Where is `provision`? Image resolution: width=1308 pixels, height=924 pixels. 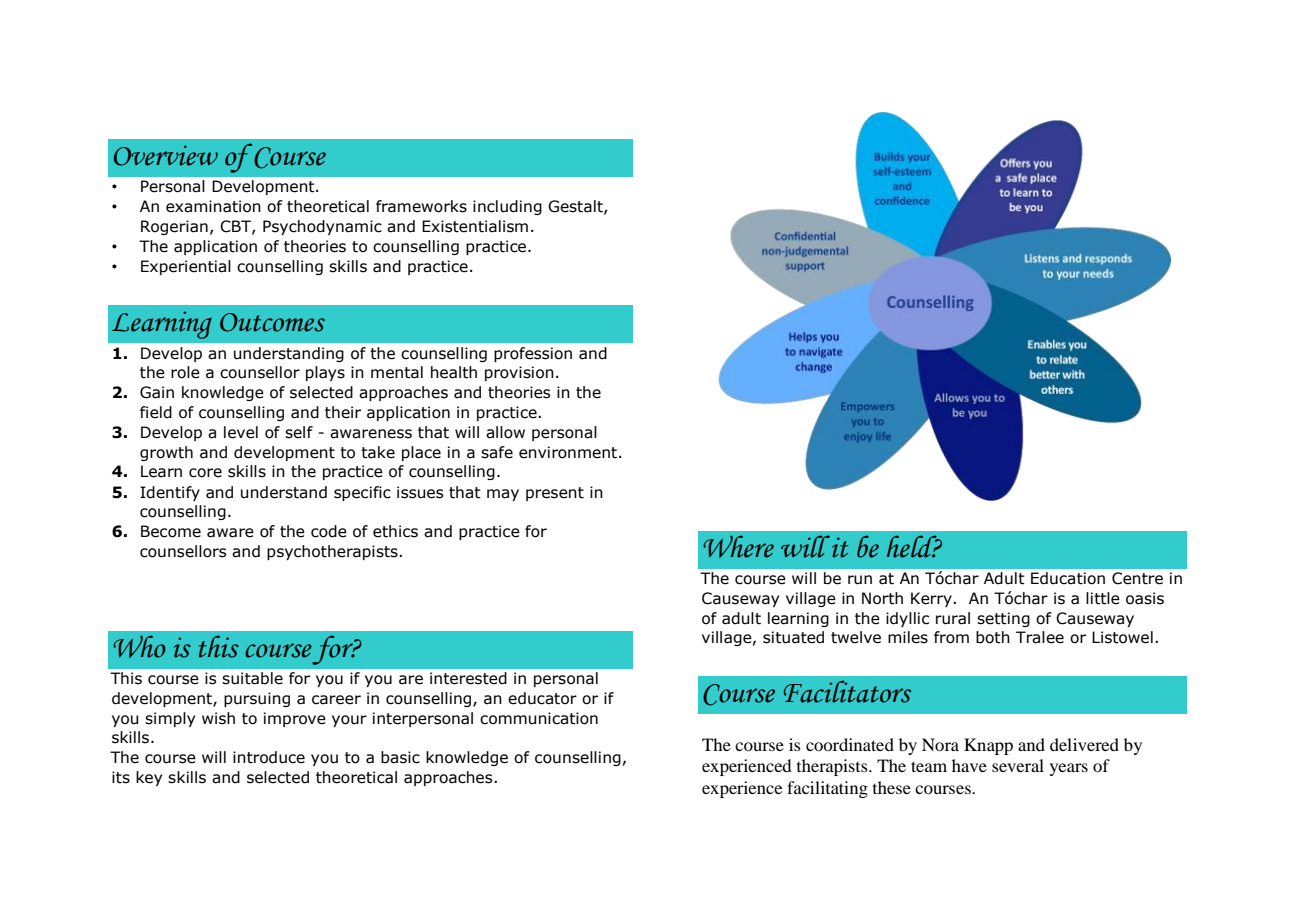 provision is located at coordinates (519, 373).
